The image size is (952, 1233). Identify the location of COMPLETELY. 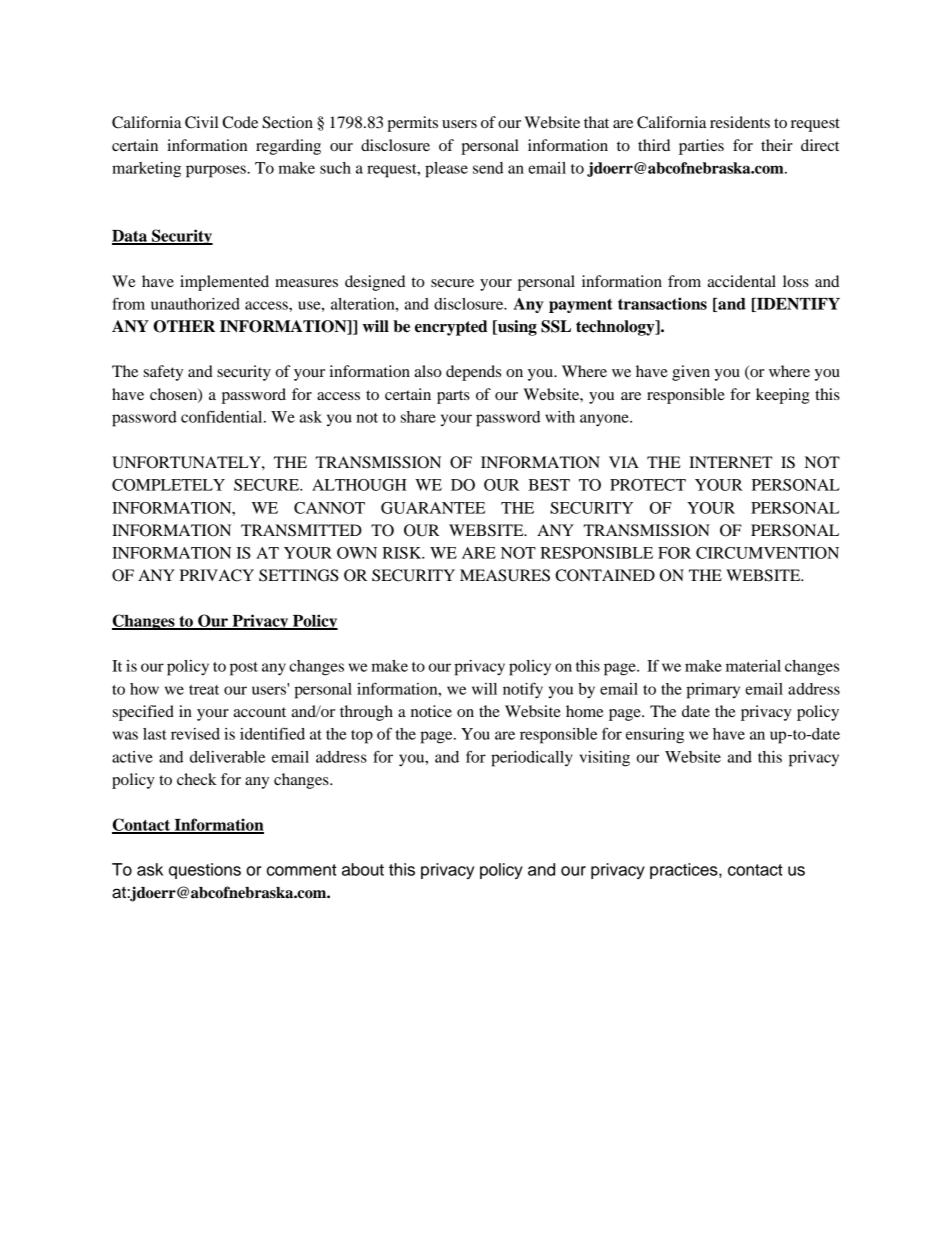
(168, 485).
